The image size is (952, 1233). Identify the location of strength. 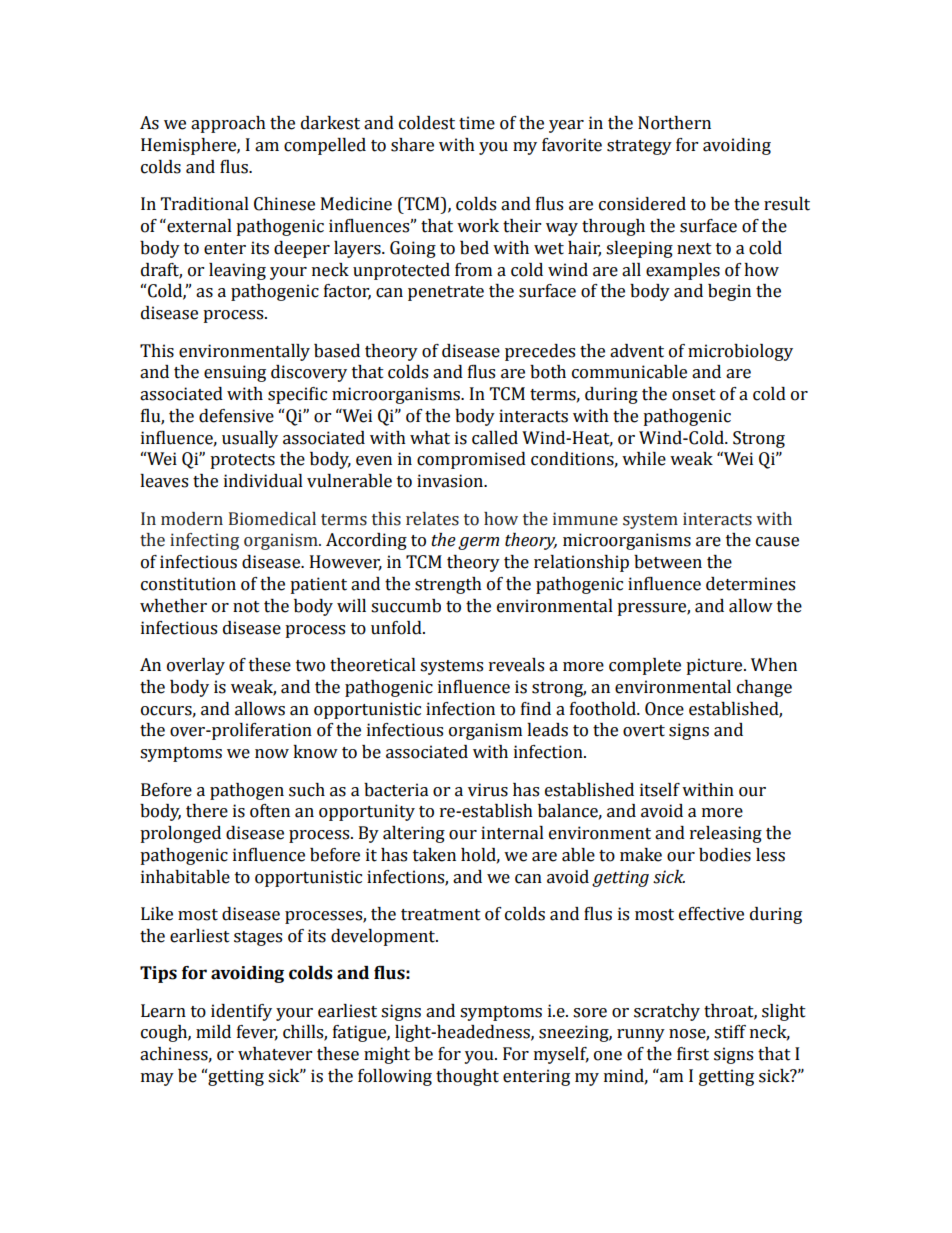
(448, 585).
